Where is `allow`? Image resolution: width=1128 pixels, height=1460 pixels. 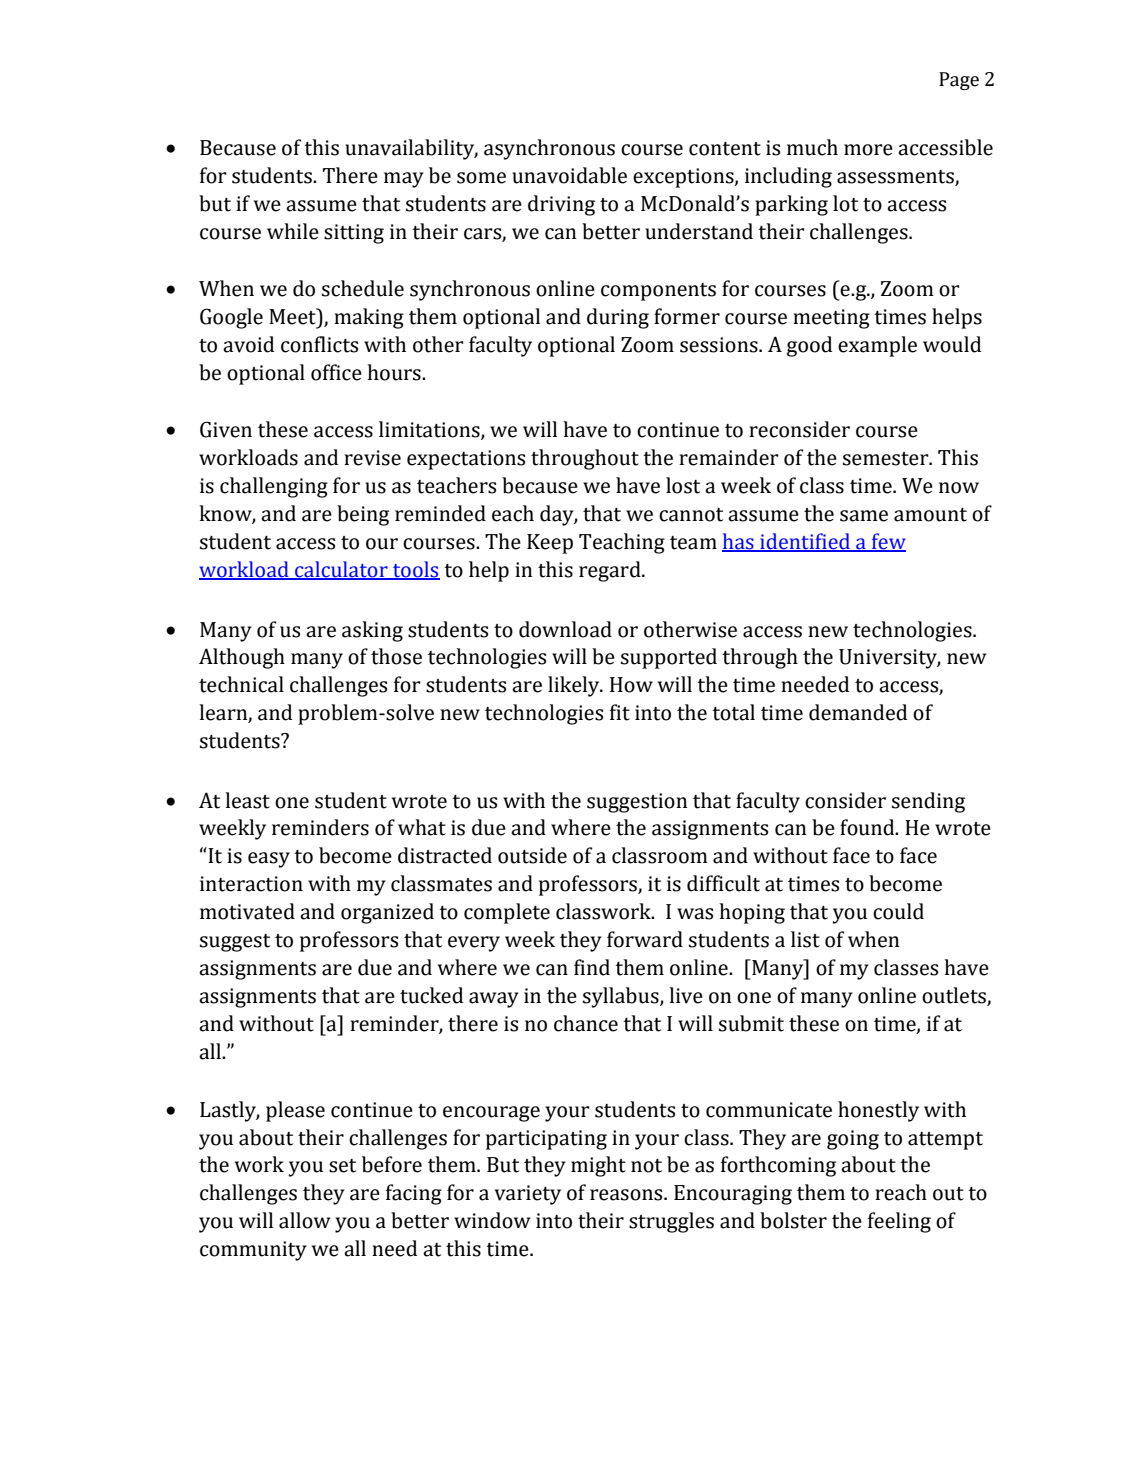
allow is located at coordinates (304, 1220).
